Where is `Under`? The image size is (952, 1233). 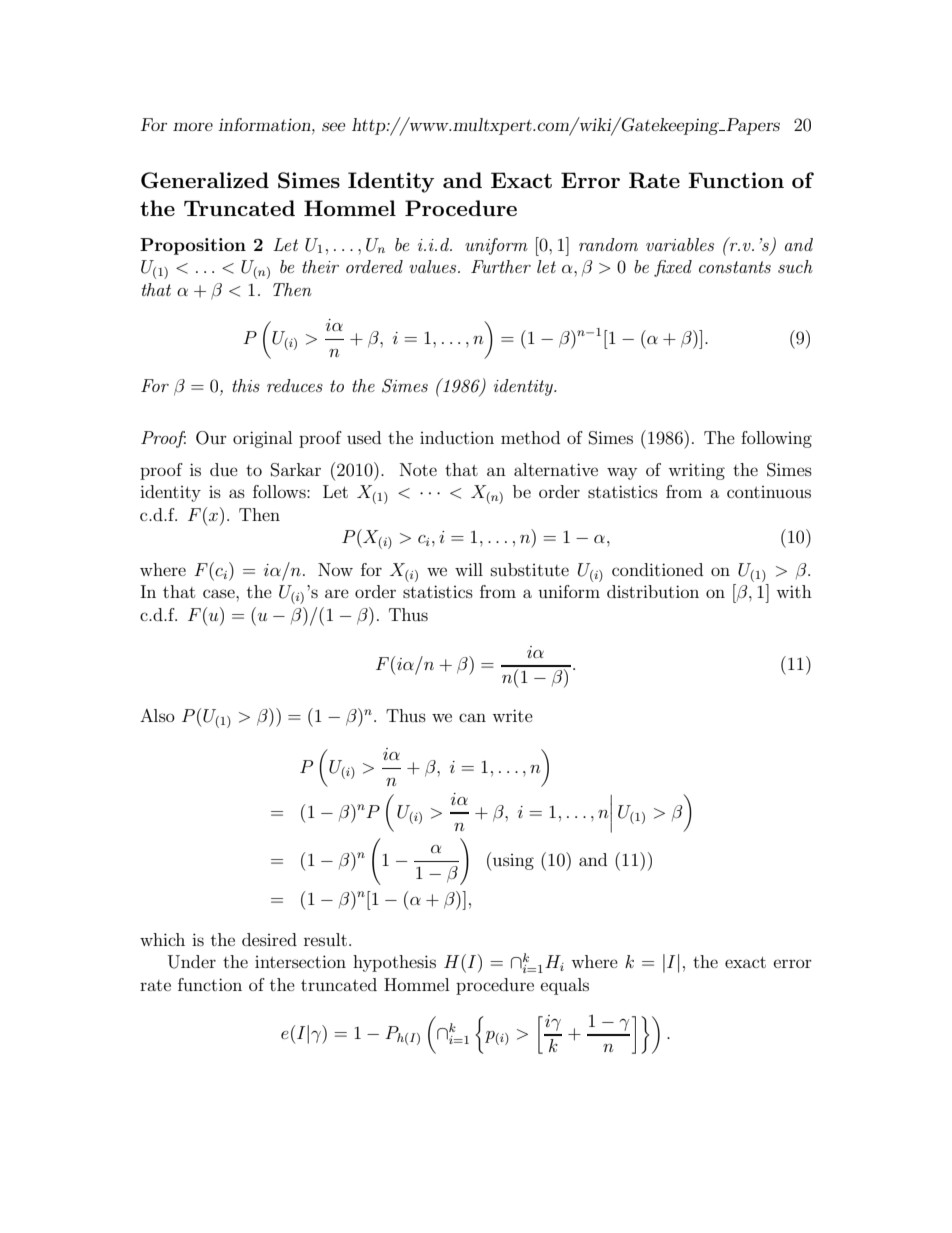 Under is located at coordinates (192, 962).
